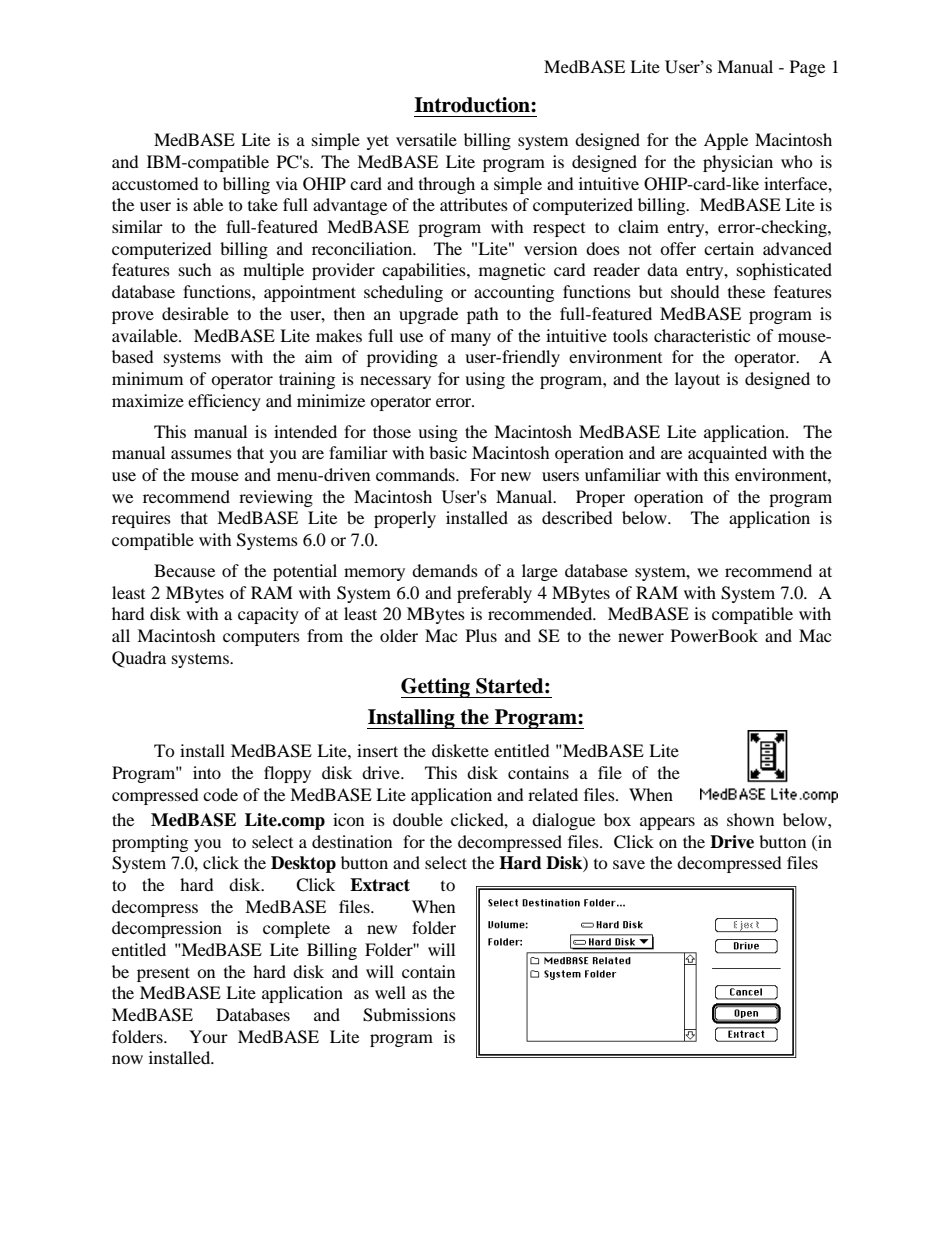  I want to click on Submissions, so click(409, 1015).
